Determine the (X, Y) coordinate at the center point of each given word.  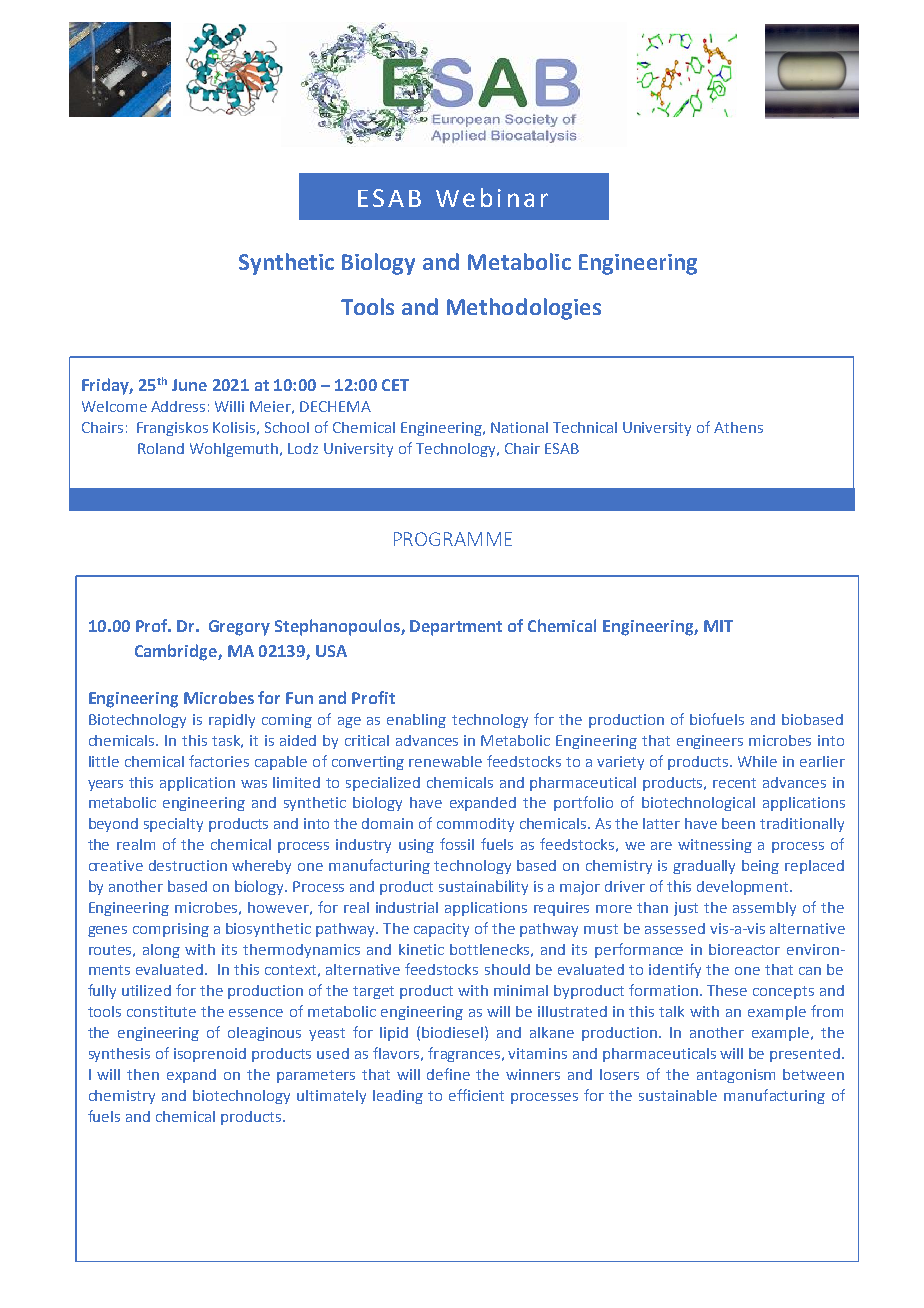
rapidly (232, 721)
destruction (188, 865)
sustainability (483, 887)
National (519, 427)
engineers (710, 742)
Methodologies (524, 309)
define (448, 1074)
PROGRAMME (453, 539)
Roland (161, 448)
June (189, 385)
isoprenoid (210, 1055)
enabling (416, 721)
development (744, 887)
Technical (585, 427)
